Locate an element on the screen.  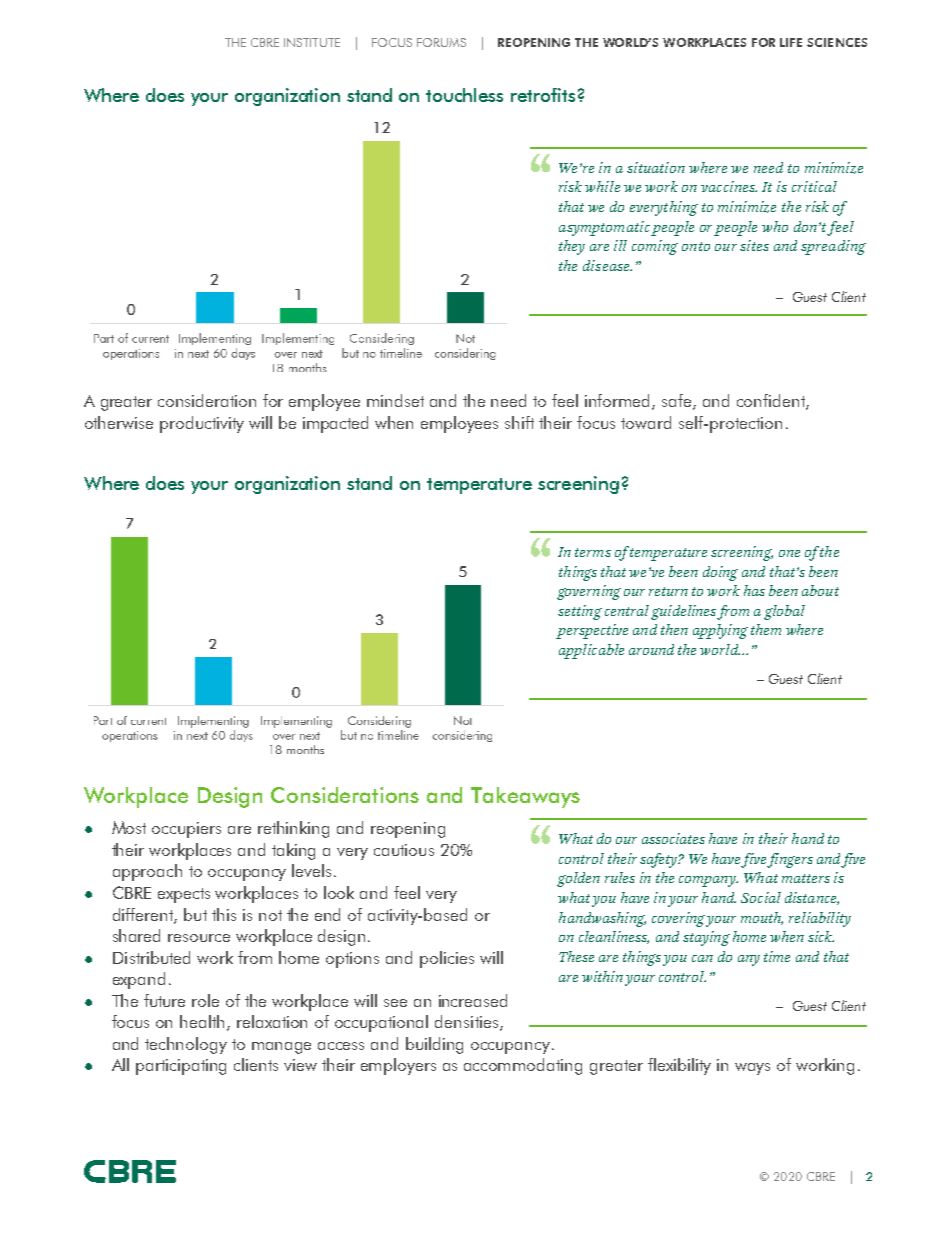
productivity is located at coordinates (202, 424).
